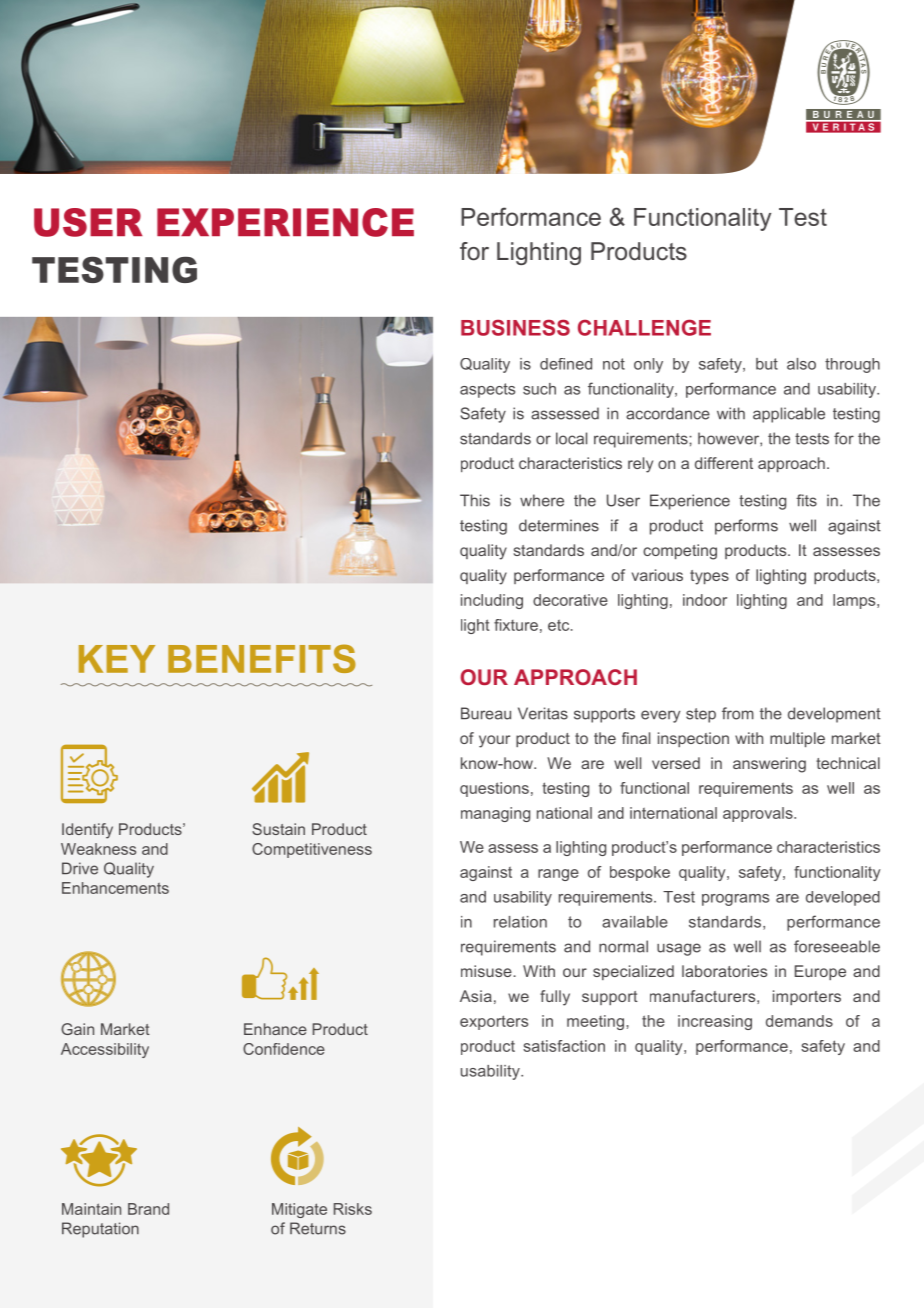 The image size is (924, 1308). Describe the element at coordinates (353, 1209) in the document. I see `Risks` at that location.
